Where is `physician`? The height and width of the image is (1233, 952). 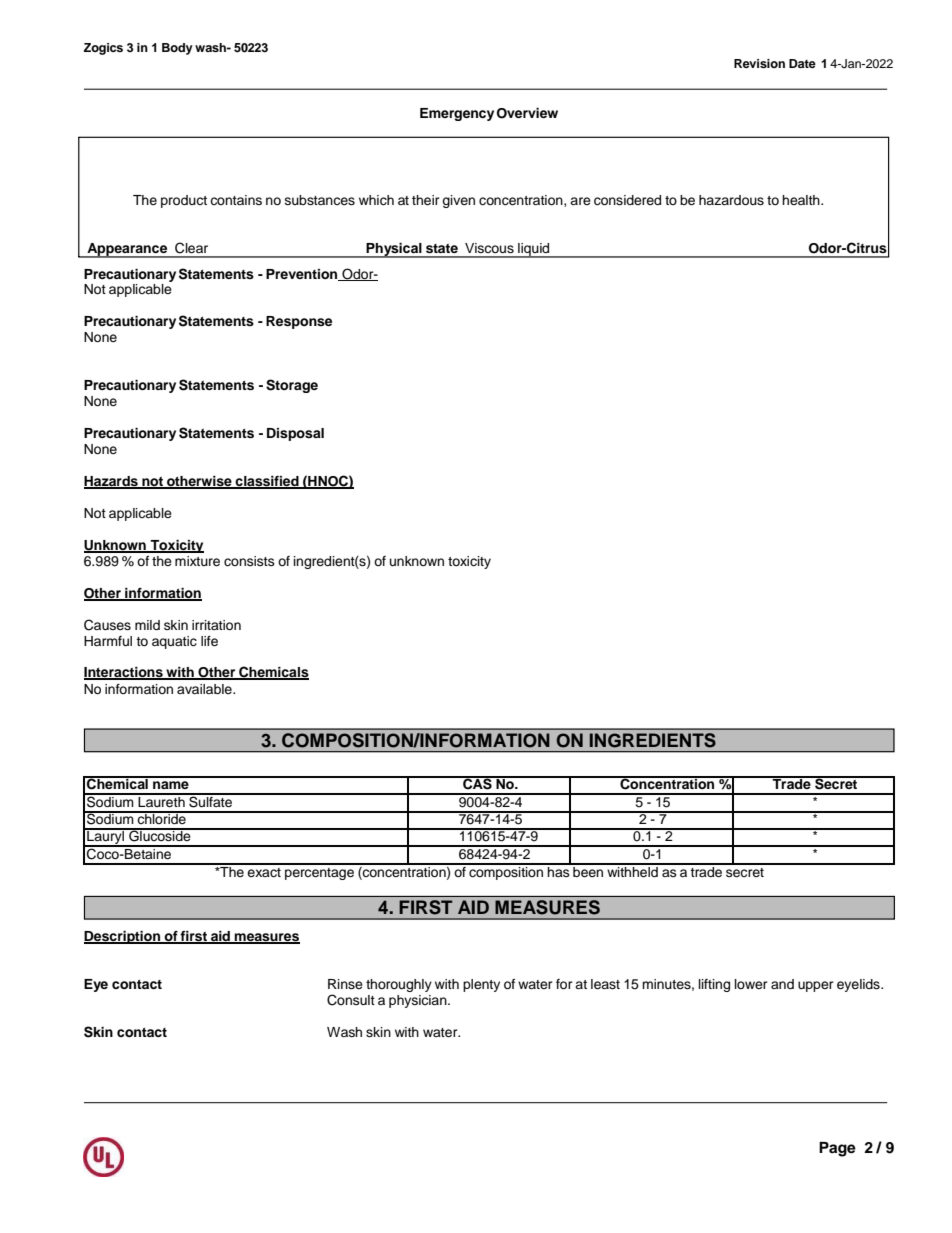 physician is located at coordinates (419, 1001).
